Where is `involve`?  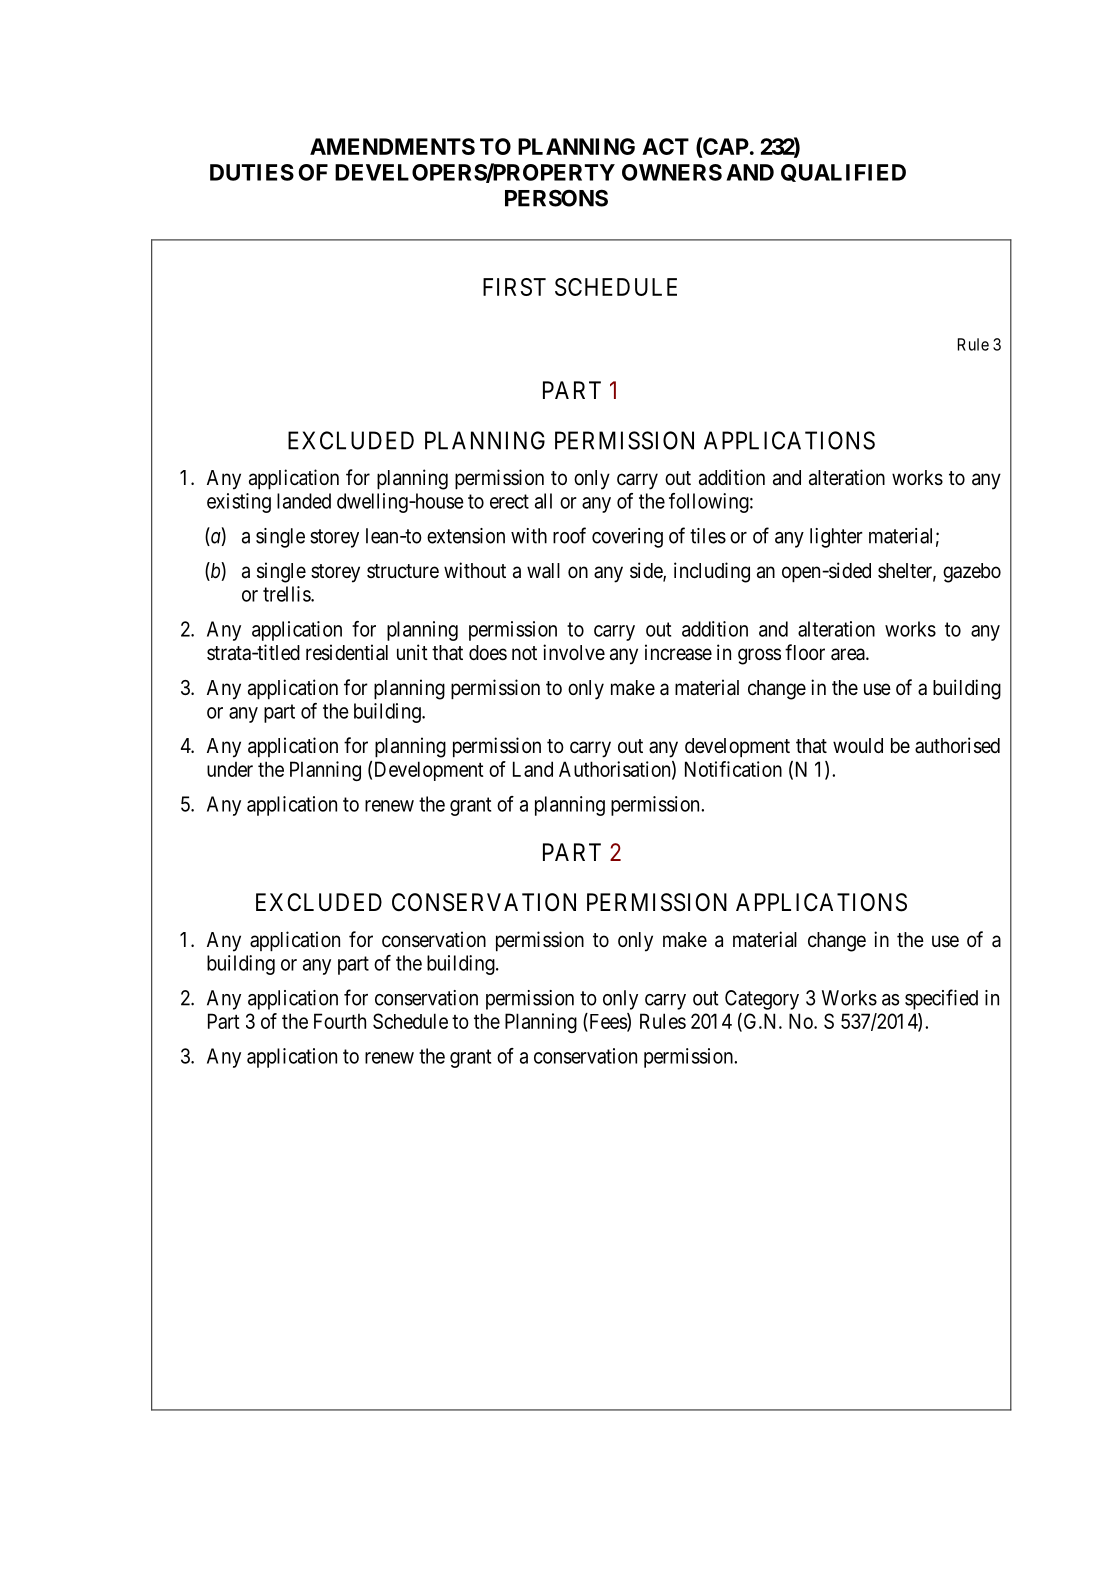
involve is located at coordinates (574, 652).
